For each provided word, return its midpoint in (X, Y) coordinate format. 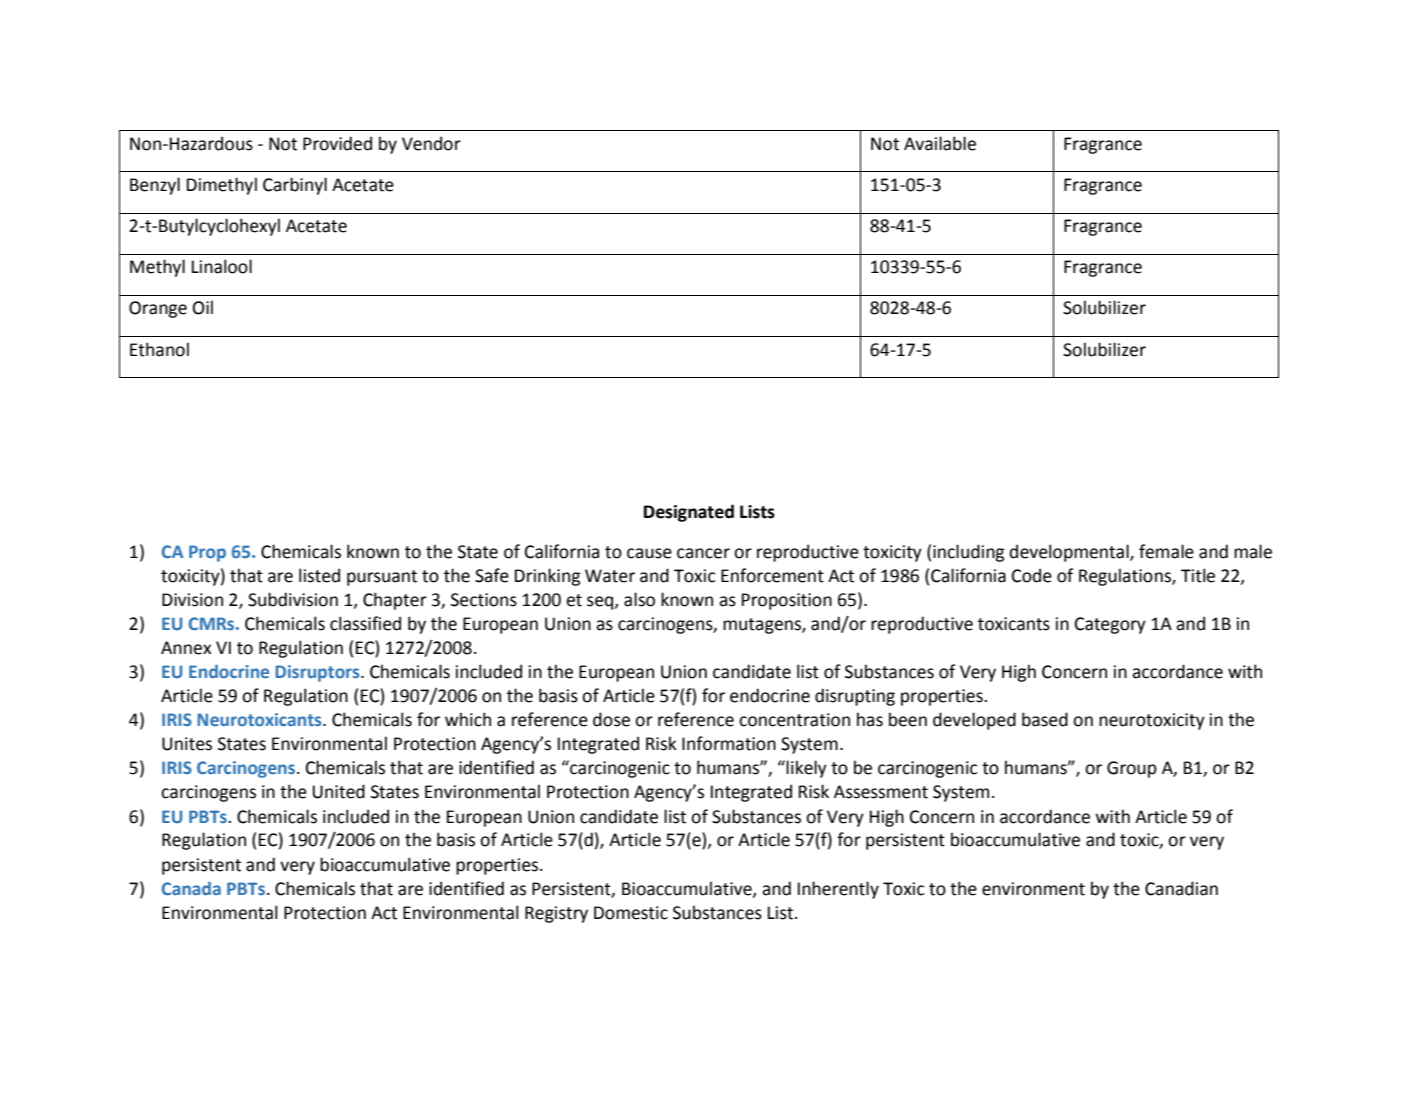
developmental (1070, 553)
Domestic (631, 913)
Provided (337, 143)
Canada (191, 888)
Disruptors (318, 673)
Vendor (431, 143)
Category (1110, 625)
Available (940, 143)
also (639, 599)
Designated (689, 513)
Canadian (1181, 888)
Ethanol (159, 349)
